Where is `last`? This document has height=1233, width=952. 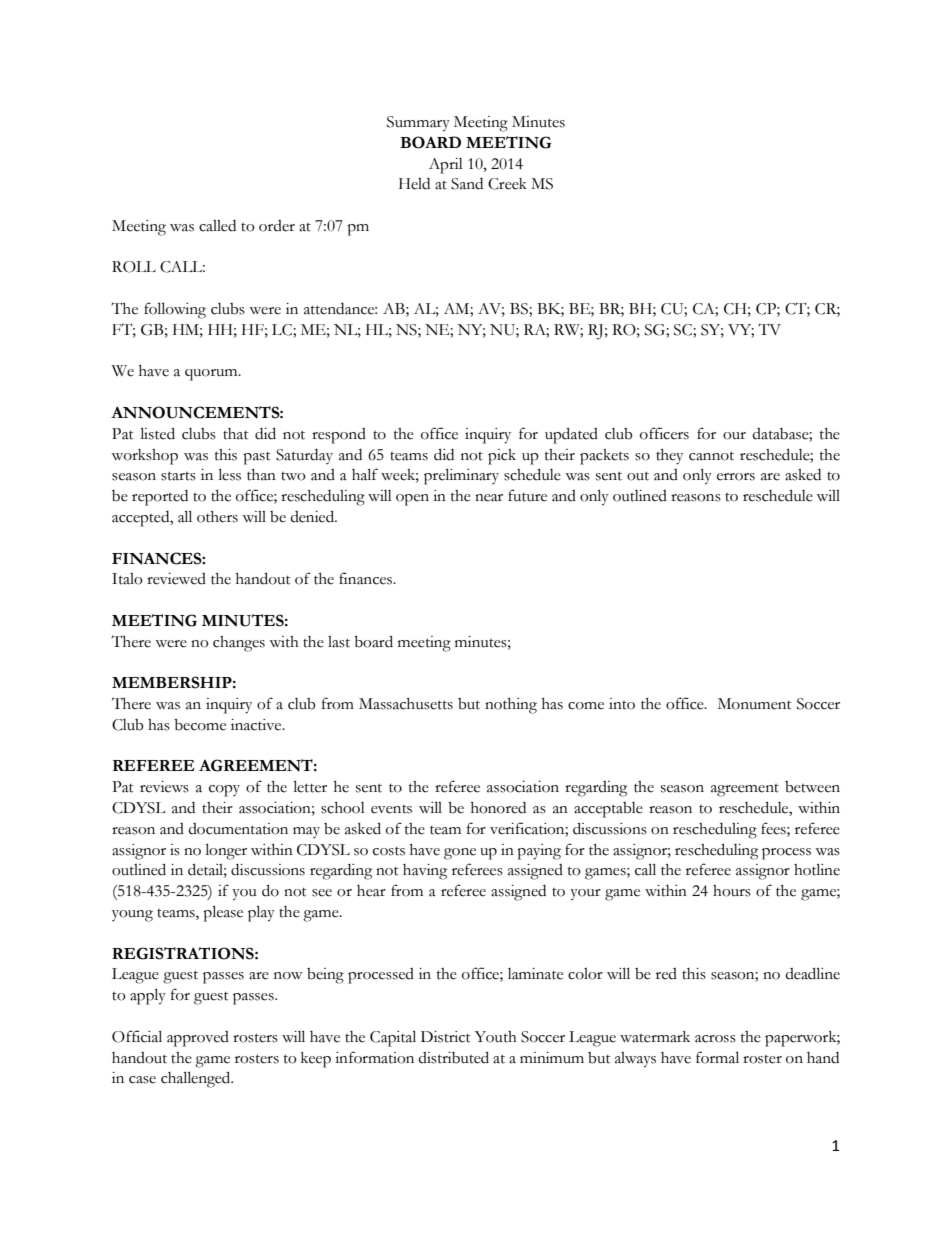
last is located at coordinates (339, 642).
